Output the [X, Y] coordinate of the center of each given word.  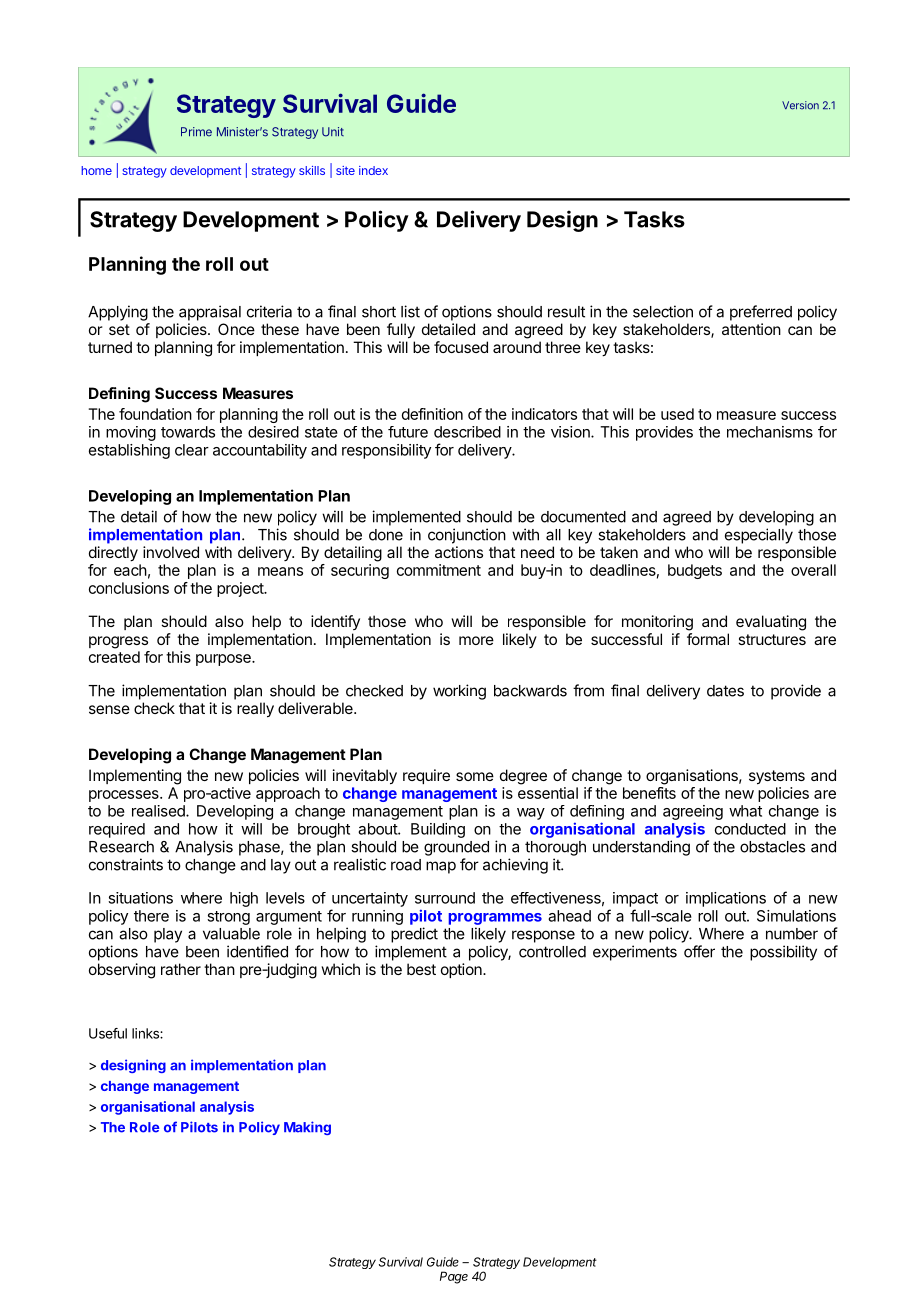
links [146, 1033]
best [421, 969]
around [517, 347]
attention [751, 329]
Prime [196, 132]
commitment [439, 570]
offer [699, 951]
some [475, 776]
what [745, 811]
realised [159, 811]
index [373, 170]
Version [800, 105]
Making [307, 1128]
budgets [695, 571]
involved [171, 552]
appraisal [210, 313]
